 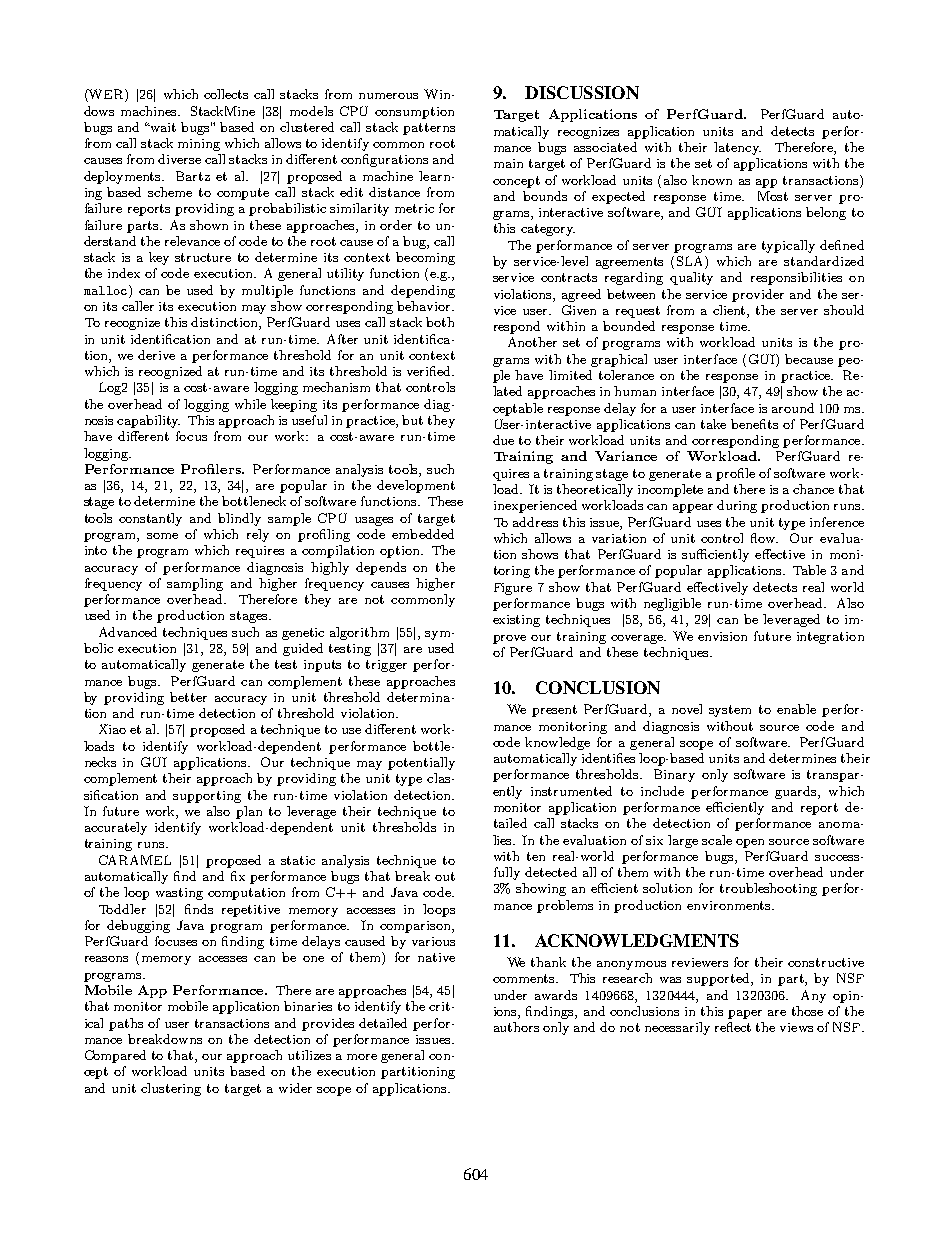 What do you see at coordinates (429, 129) in the document?
I see `patterns` at bounding box center [429, 129].
